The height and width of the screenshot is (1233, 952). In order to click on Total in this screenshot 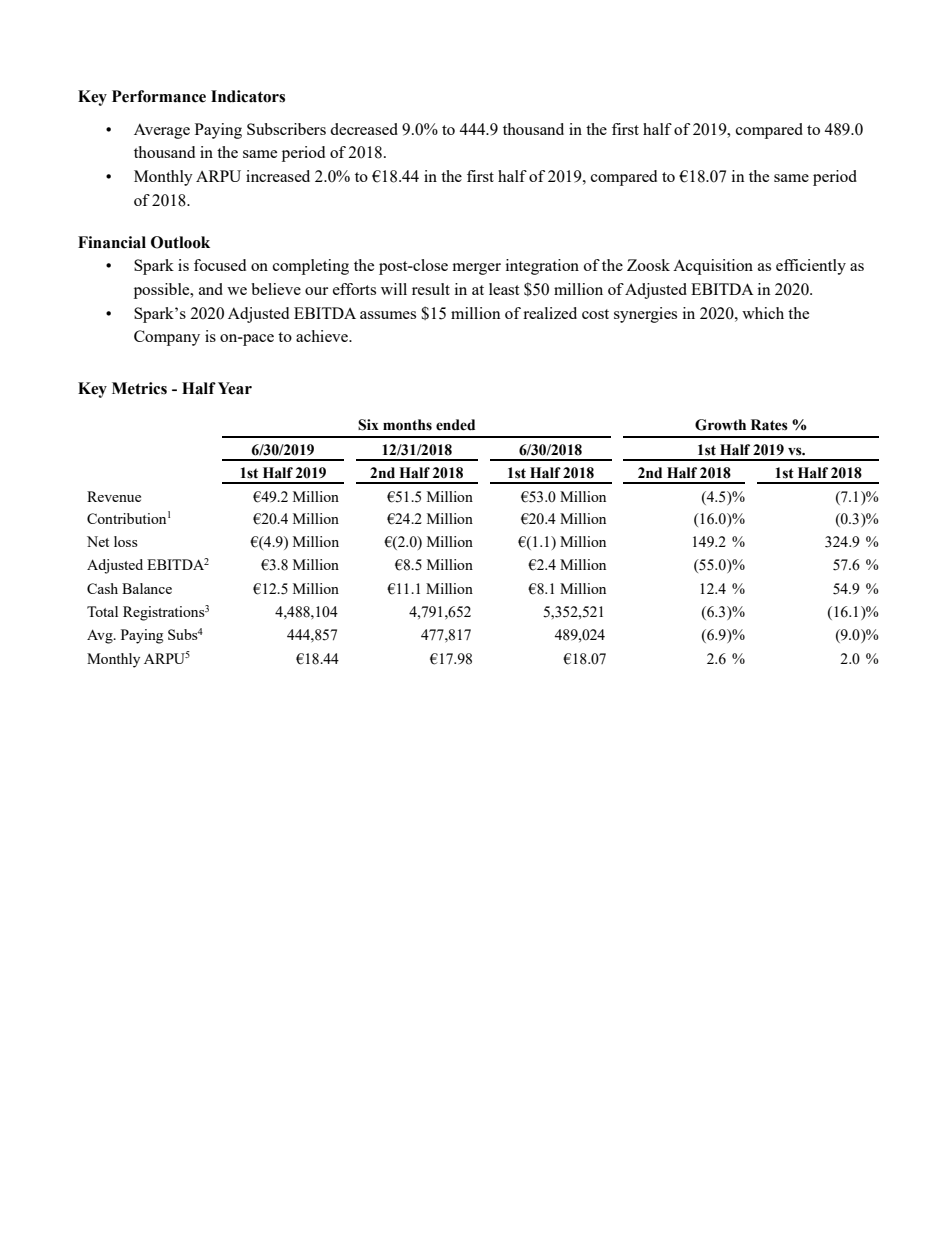, I will do `click(102, 611)`.
